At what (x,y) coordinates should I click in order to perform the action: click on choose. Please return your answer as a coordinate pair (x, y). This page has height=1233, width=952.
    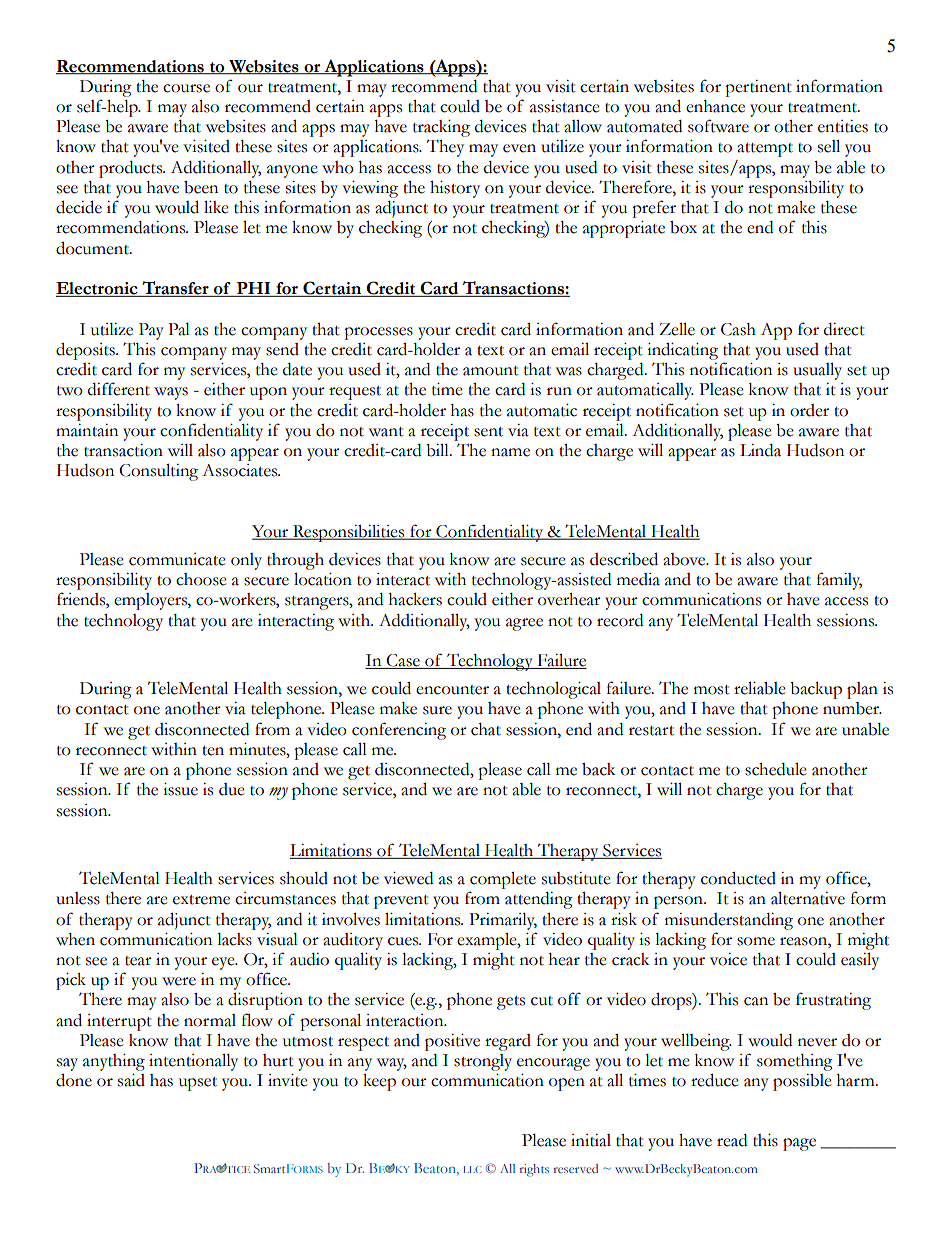
    Looking at the image, I should click on (201, 579).
